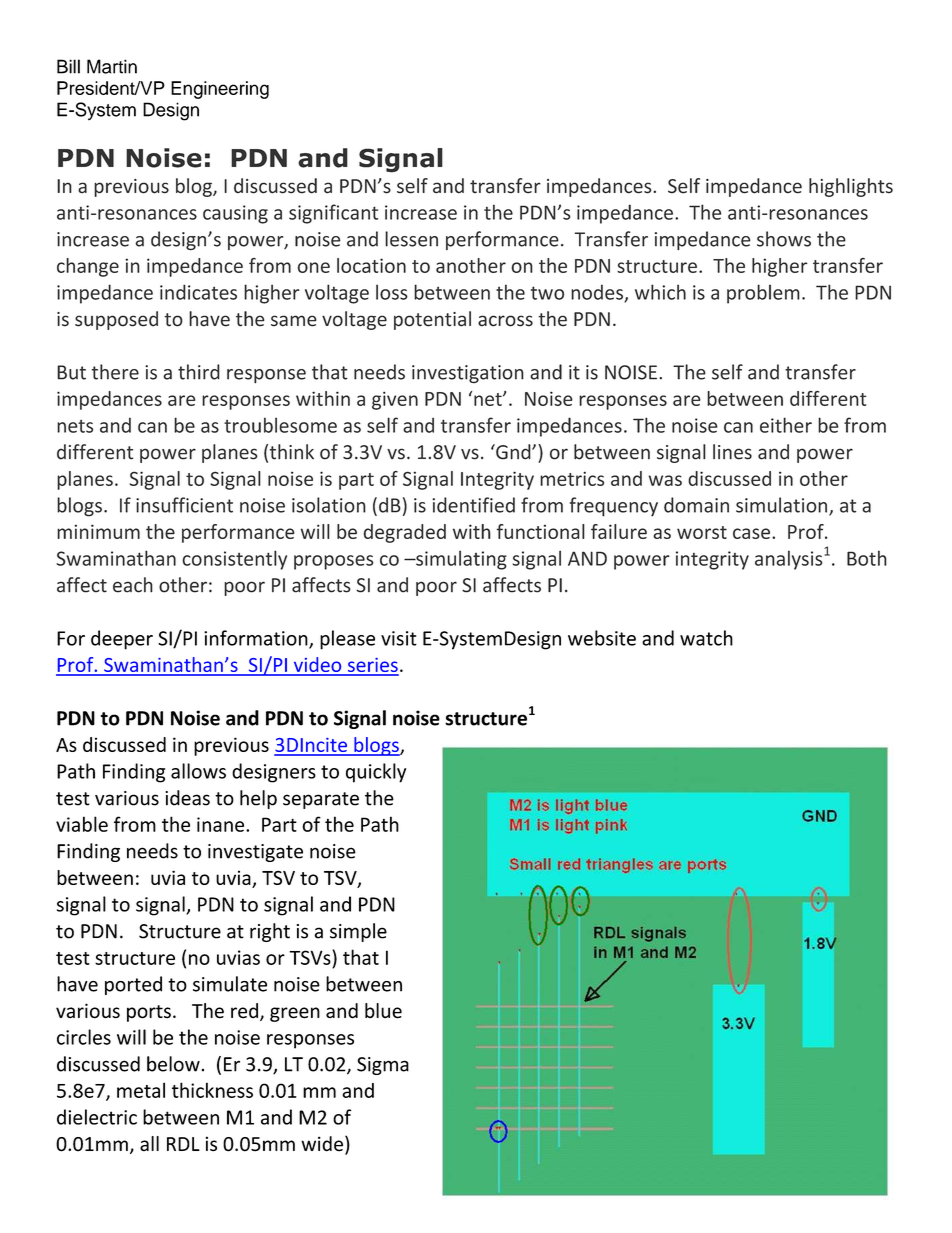 The width and height of the screenshot is (952, 1233). I want to click on highlights, so click(851, 187).
